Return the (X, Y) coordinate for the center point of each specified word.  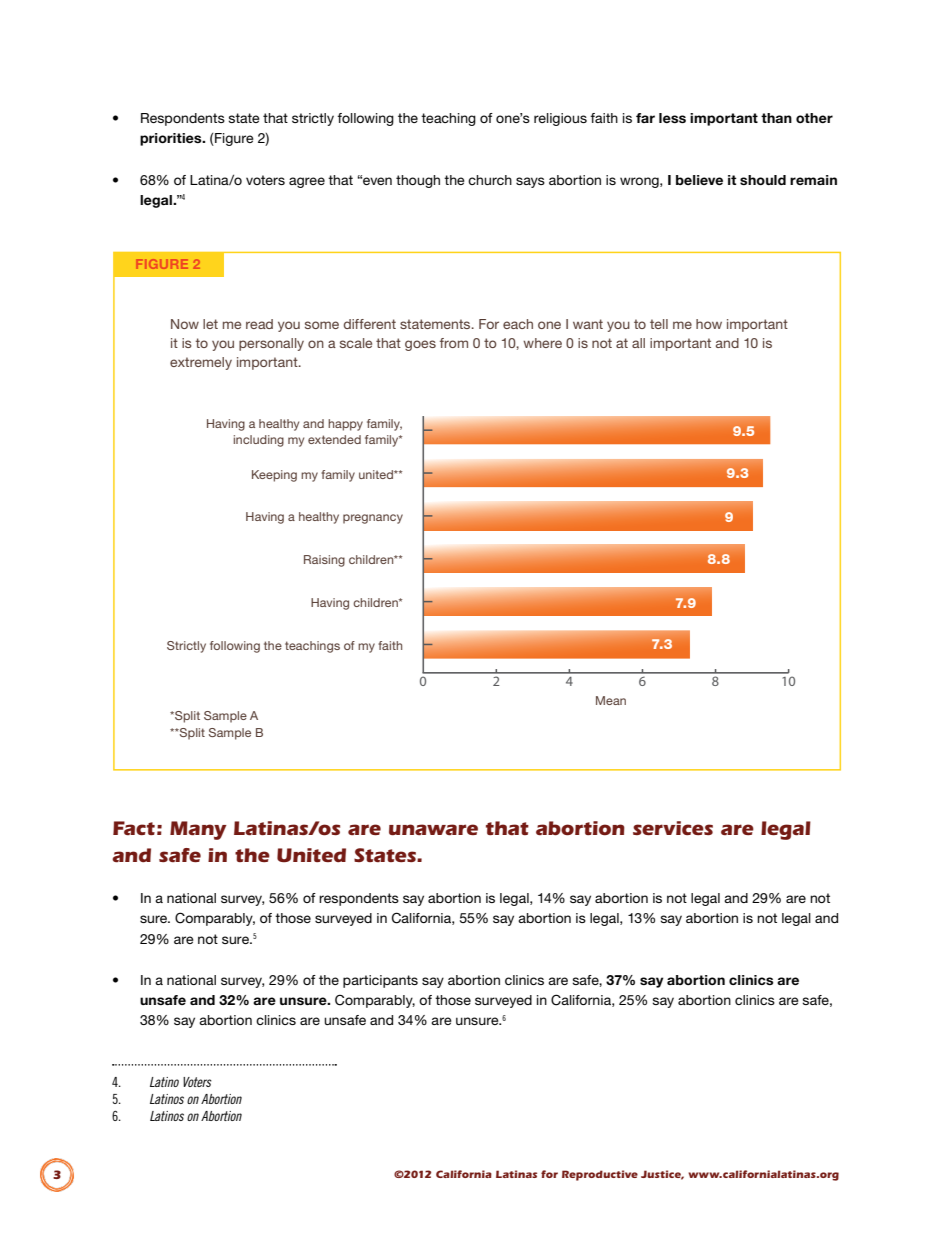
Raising (324, 561)
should (763, 180)
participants (380, 981)
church (490, 180)
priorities (172, 139)
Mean (611, 700)
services (673, 828)
